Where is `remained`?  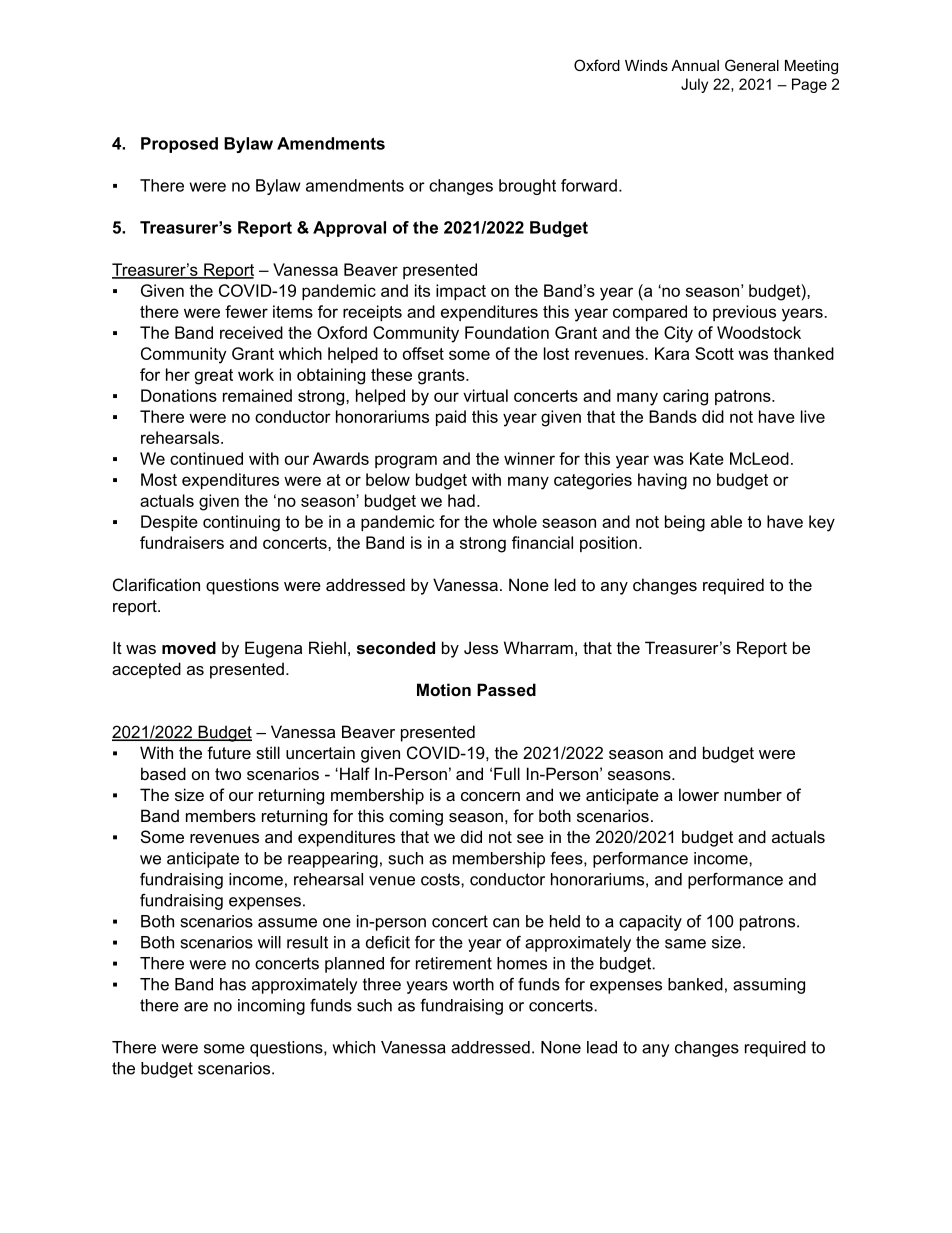 remained is located at coordinates (257, 395).
